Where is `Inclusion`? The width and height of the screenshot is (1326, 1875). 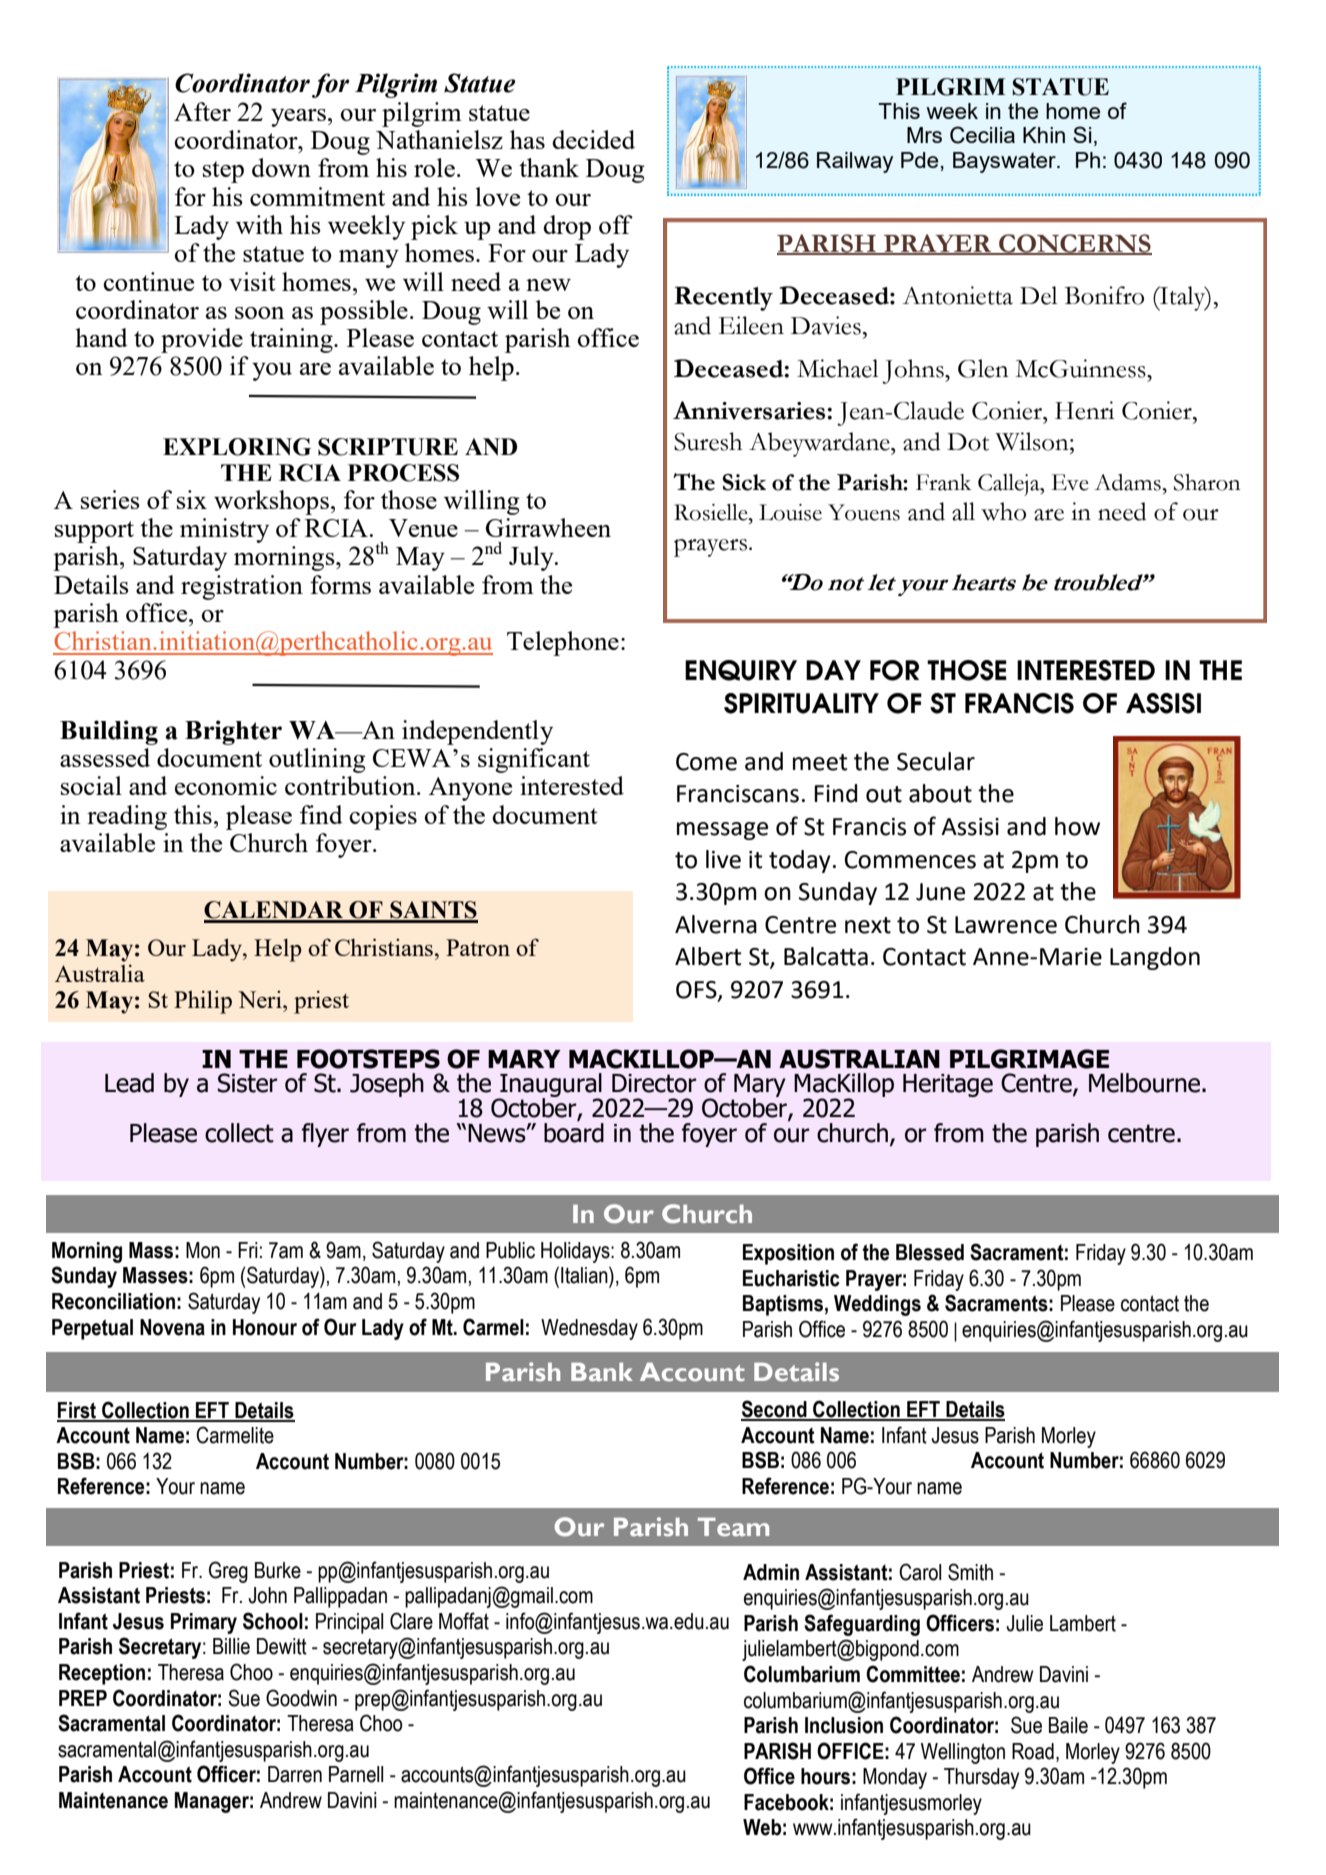
Inclusion is located at coordinates (844, 1725).
